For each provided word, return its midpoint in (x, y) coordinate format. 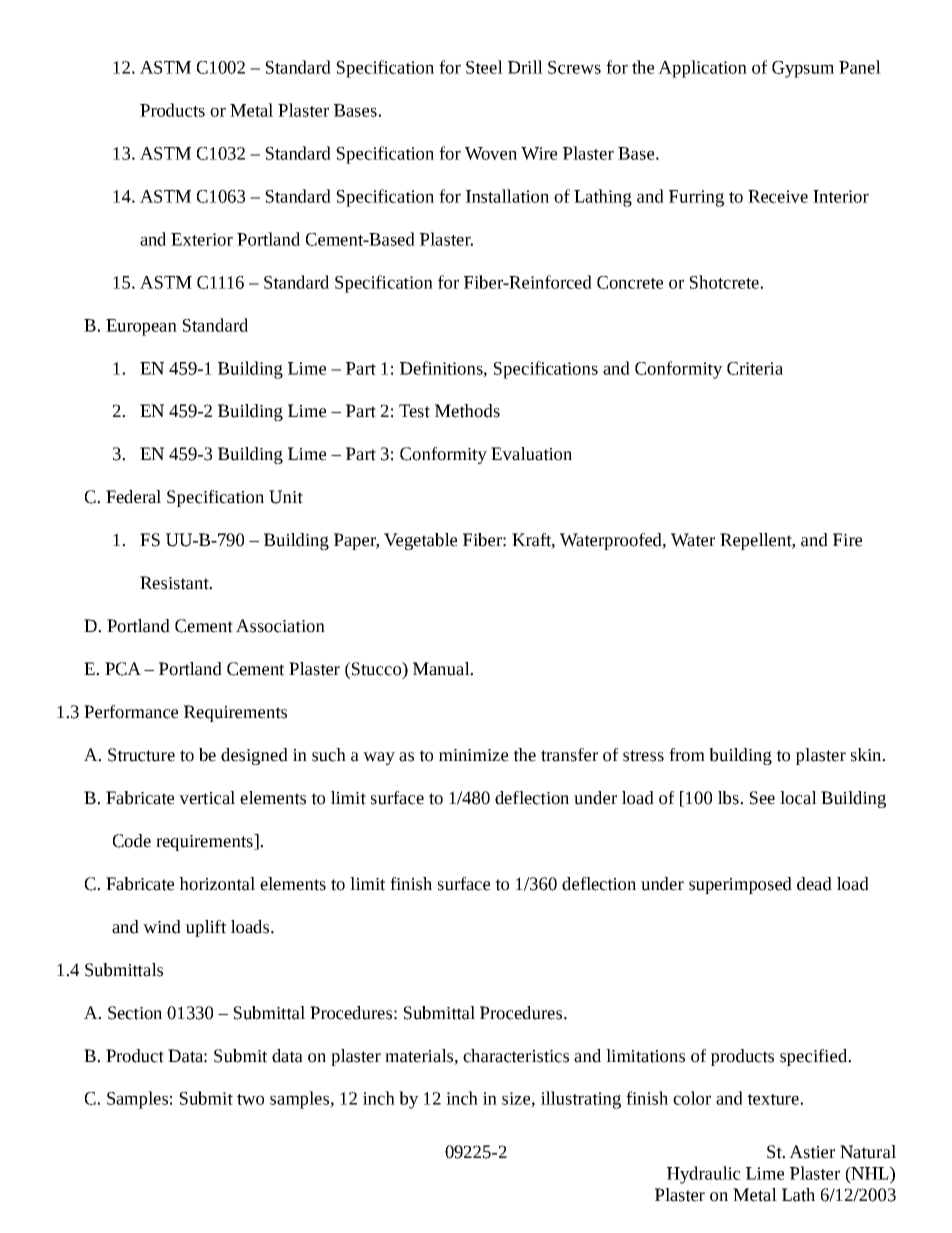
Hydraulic (703, 1175)
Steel (484, 67)
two (250, 1099)
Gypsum (803, 69)
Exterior (202, 239)
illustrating (581, 1100)
